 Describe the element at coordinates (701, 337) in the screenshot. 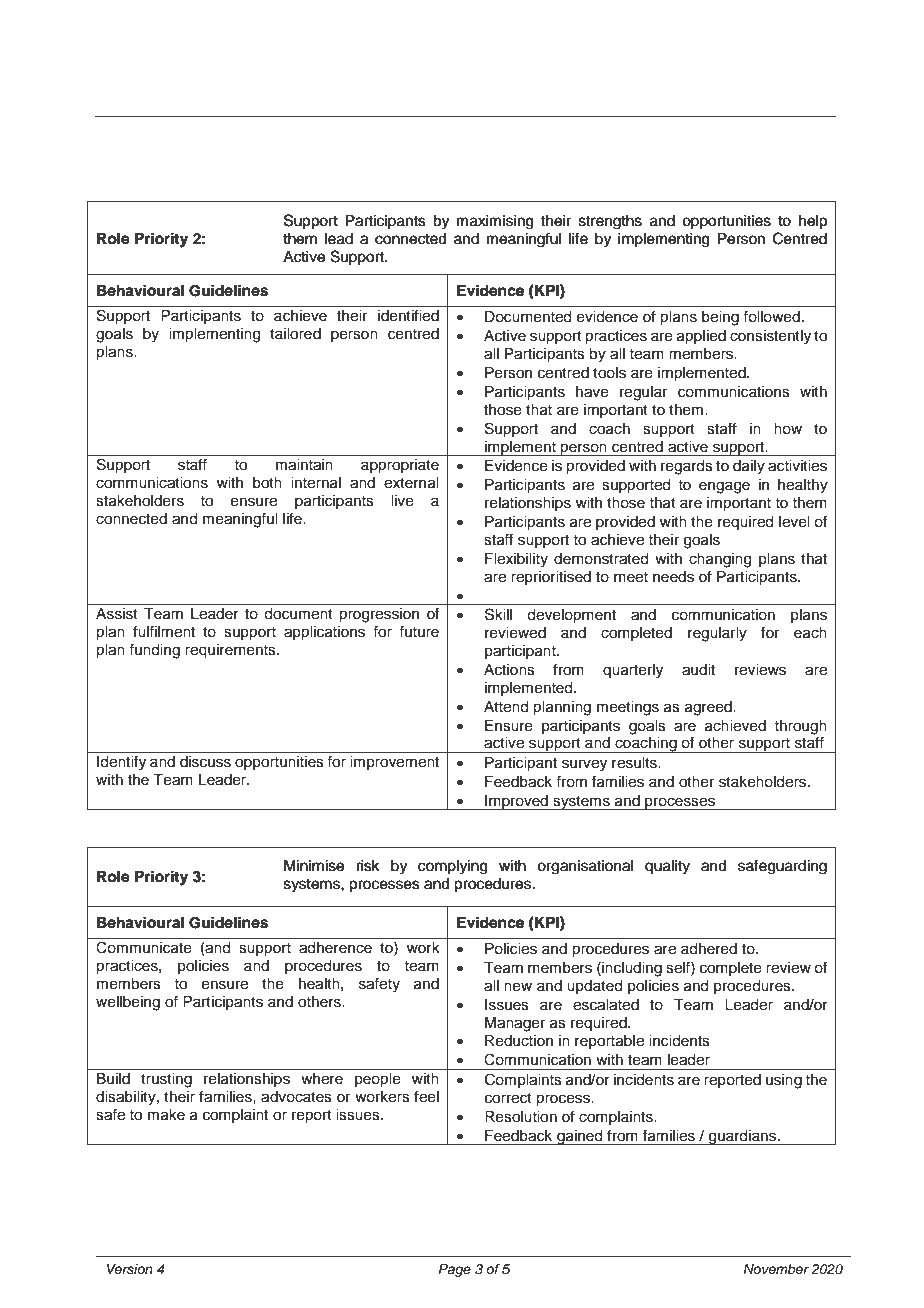

I see `applied` at that location.
